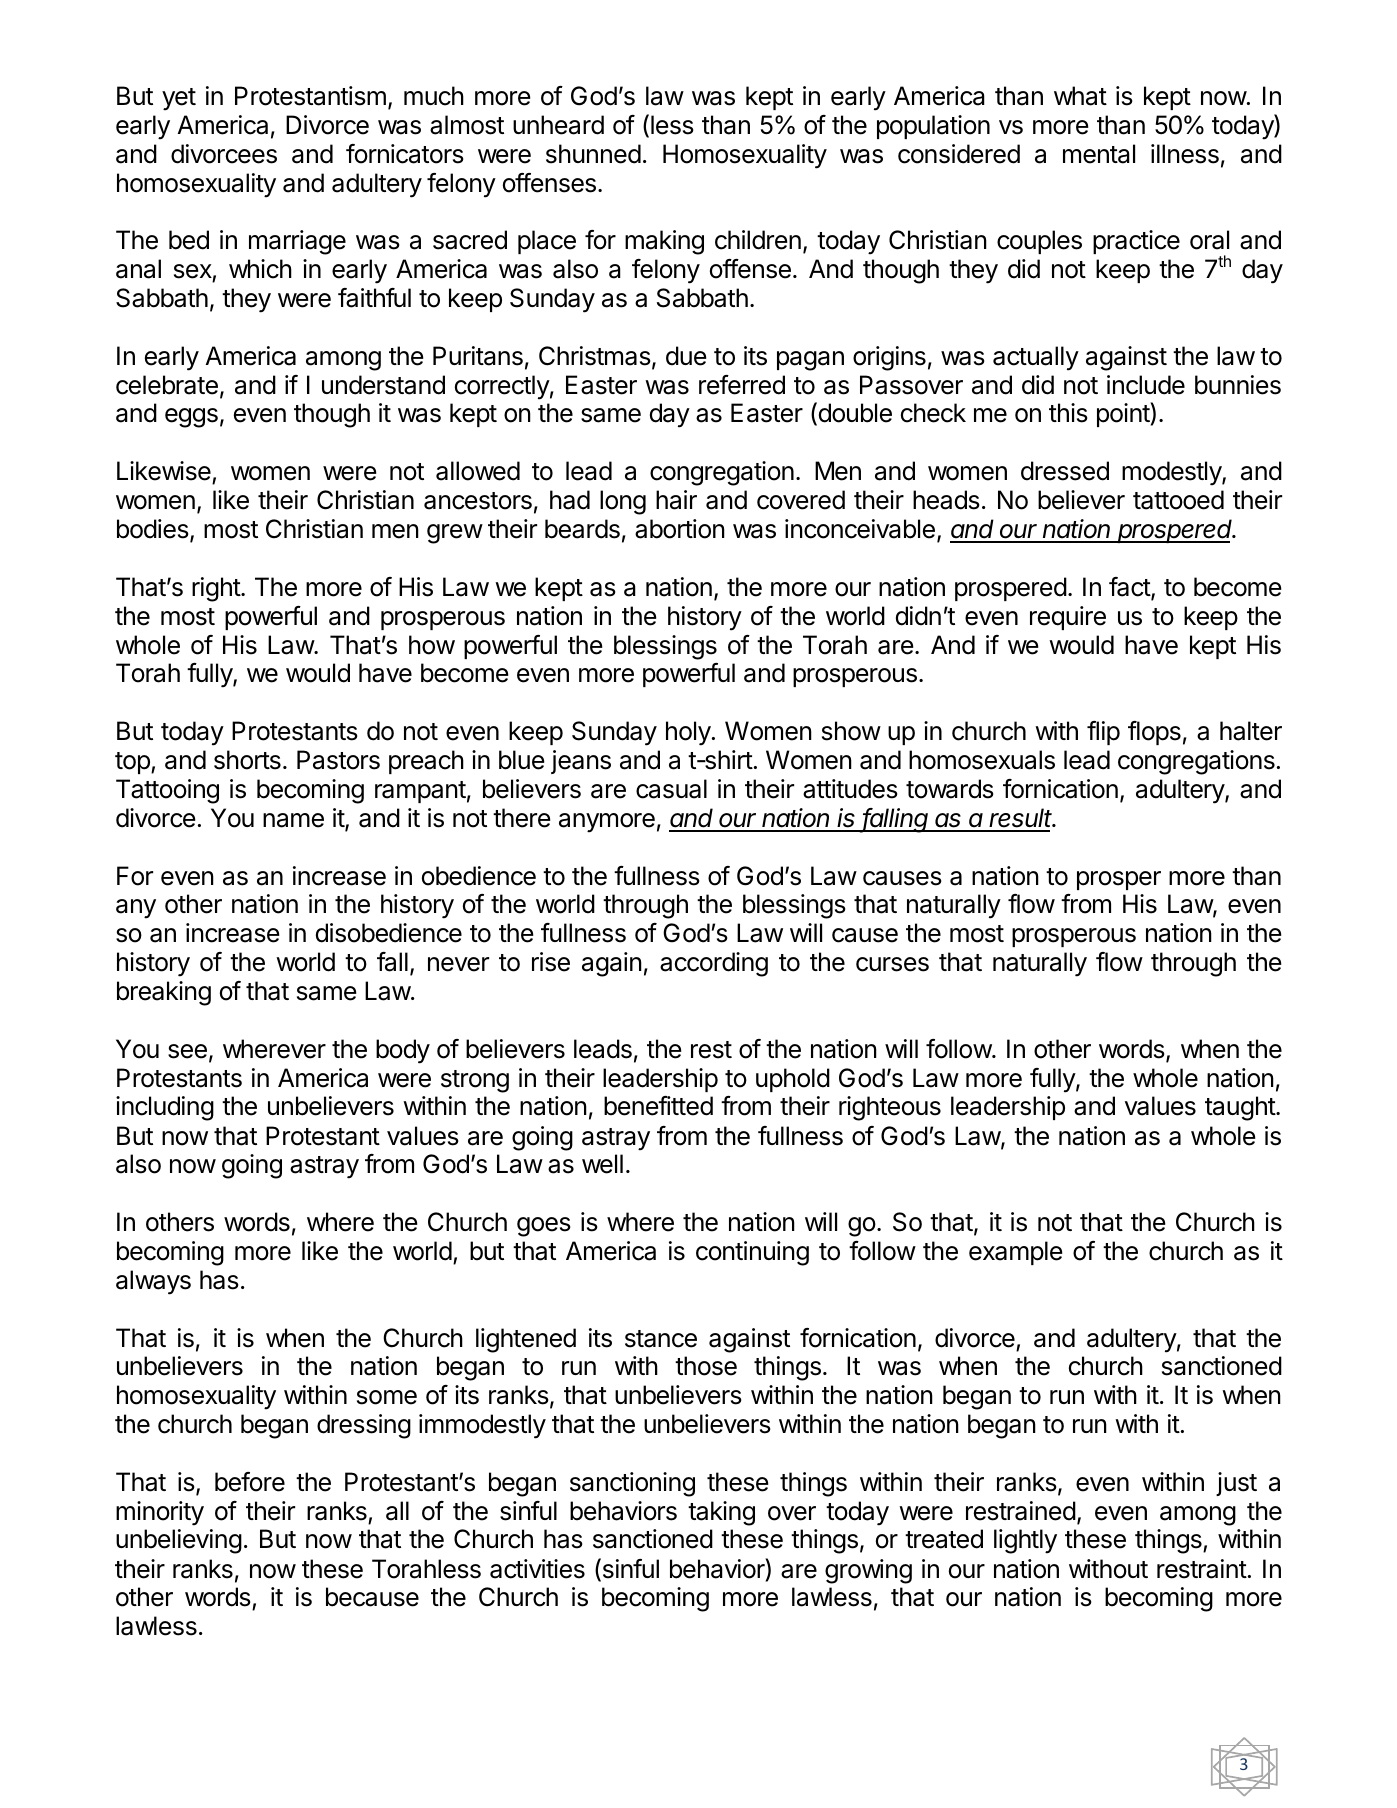  What do you see at coordinates (1099, 154) in the document?
I see `mental` at bounding box center [1099, 154].
